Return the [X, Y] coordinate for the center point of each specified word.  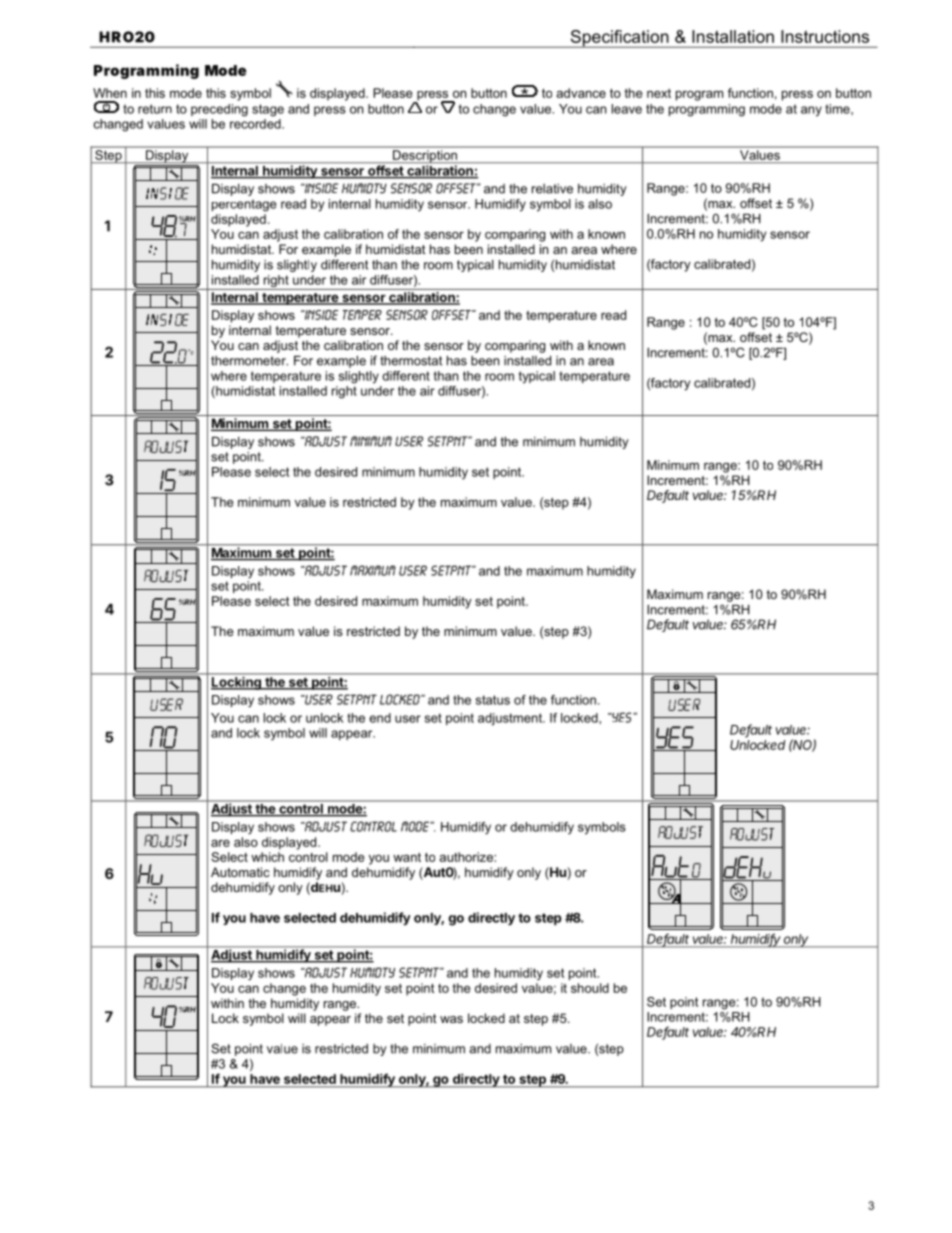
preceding [219, 110]
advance [581, 93]
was [451, 1019]
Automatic [240, 872]
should [590, 988]
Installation [733, 36]
